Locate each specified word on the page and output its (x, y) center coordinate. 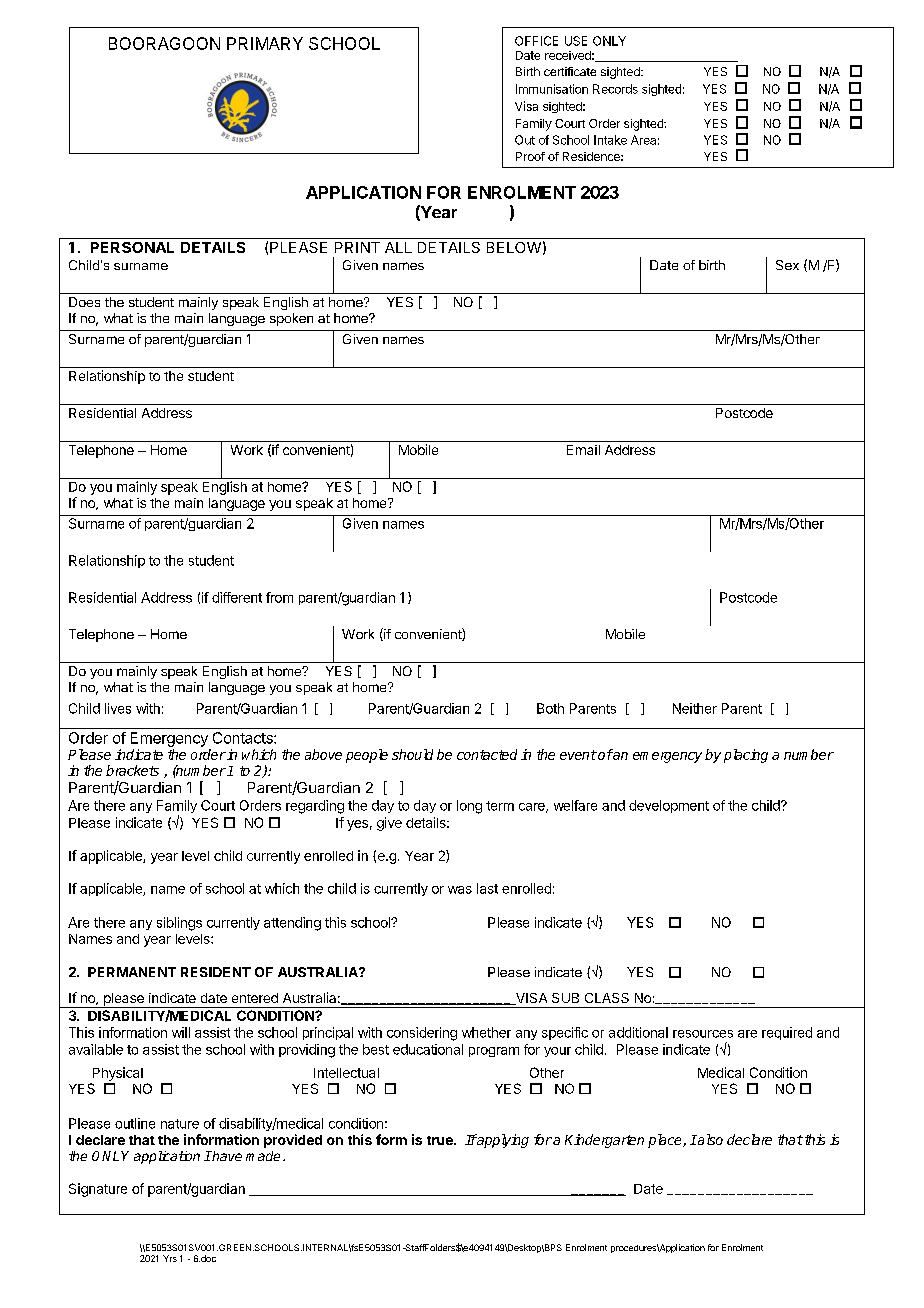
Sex (787, 265)
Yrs (170, 1258)
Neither (695, 708)
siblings (179, 924)
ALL (398, 247)
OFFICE (536, 41)
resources (703, 1034)
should (412, 754)
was (460, 890)
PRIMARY (265, 43)
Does (84, 302)
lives (118, 708)
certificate (570, 71)
